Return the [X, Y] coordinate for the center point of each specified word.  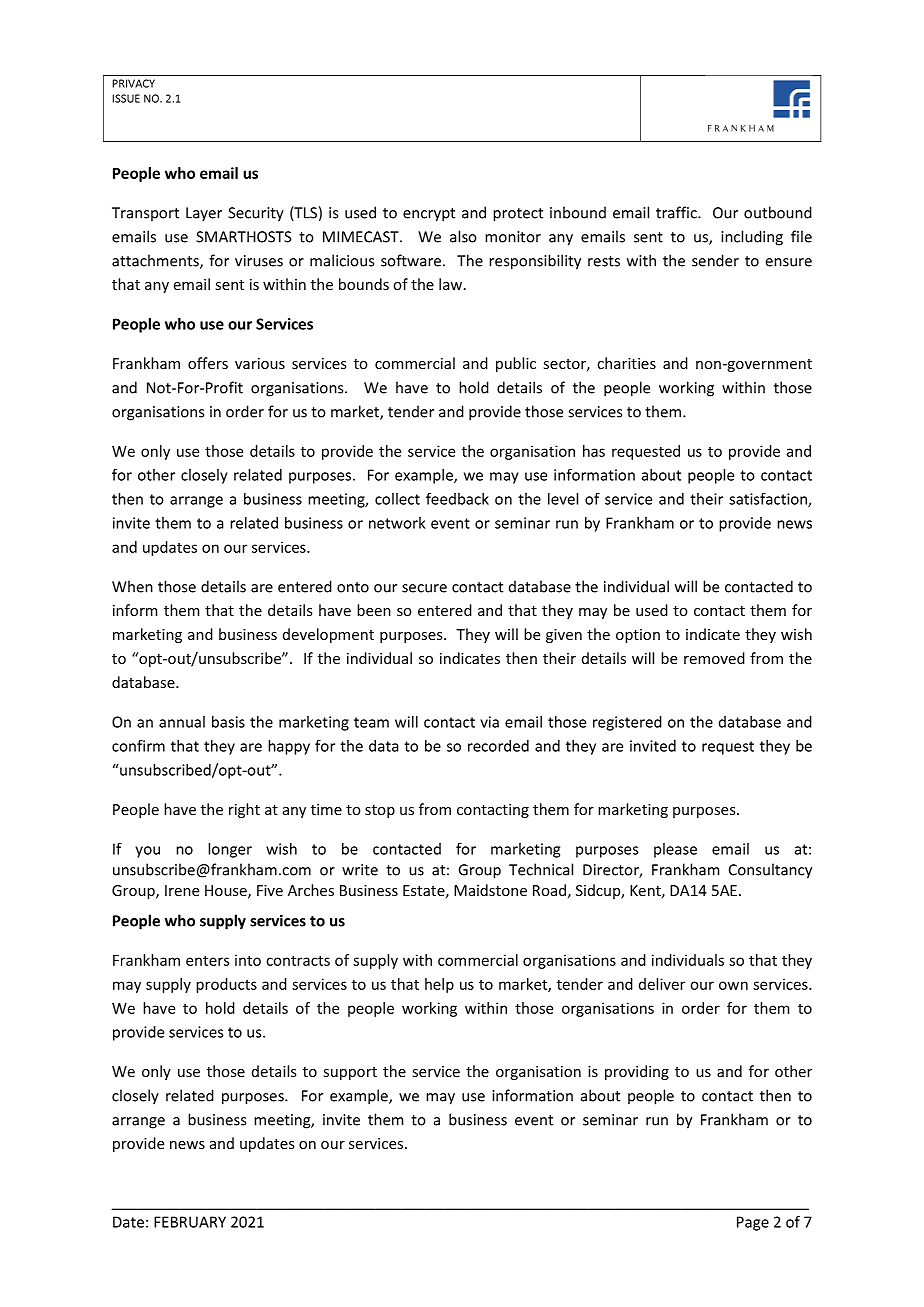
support [350, 1073]
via [489, 722]
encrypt [429, 215]
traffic [677, 212]
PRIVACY [133, 83]
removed [714, 658]
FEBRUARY [190, 1222]
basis [228, 722]
